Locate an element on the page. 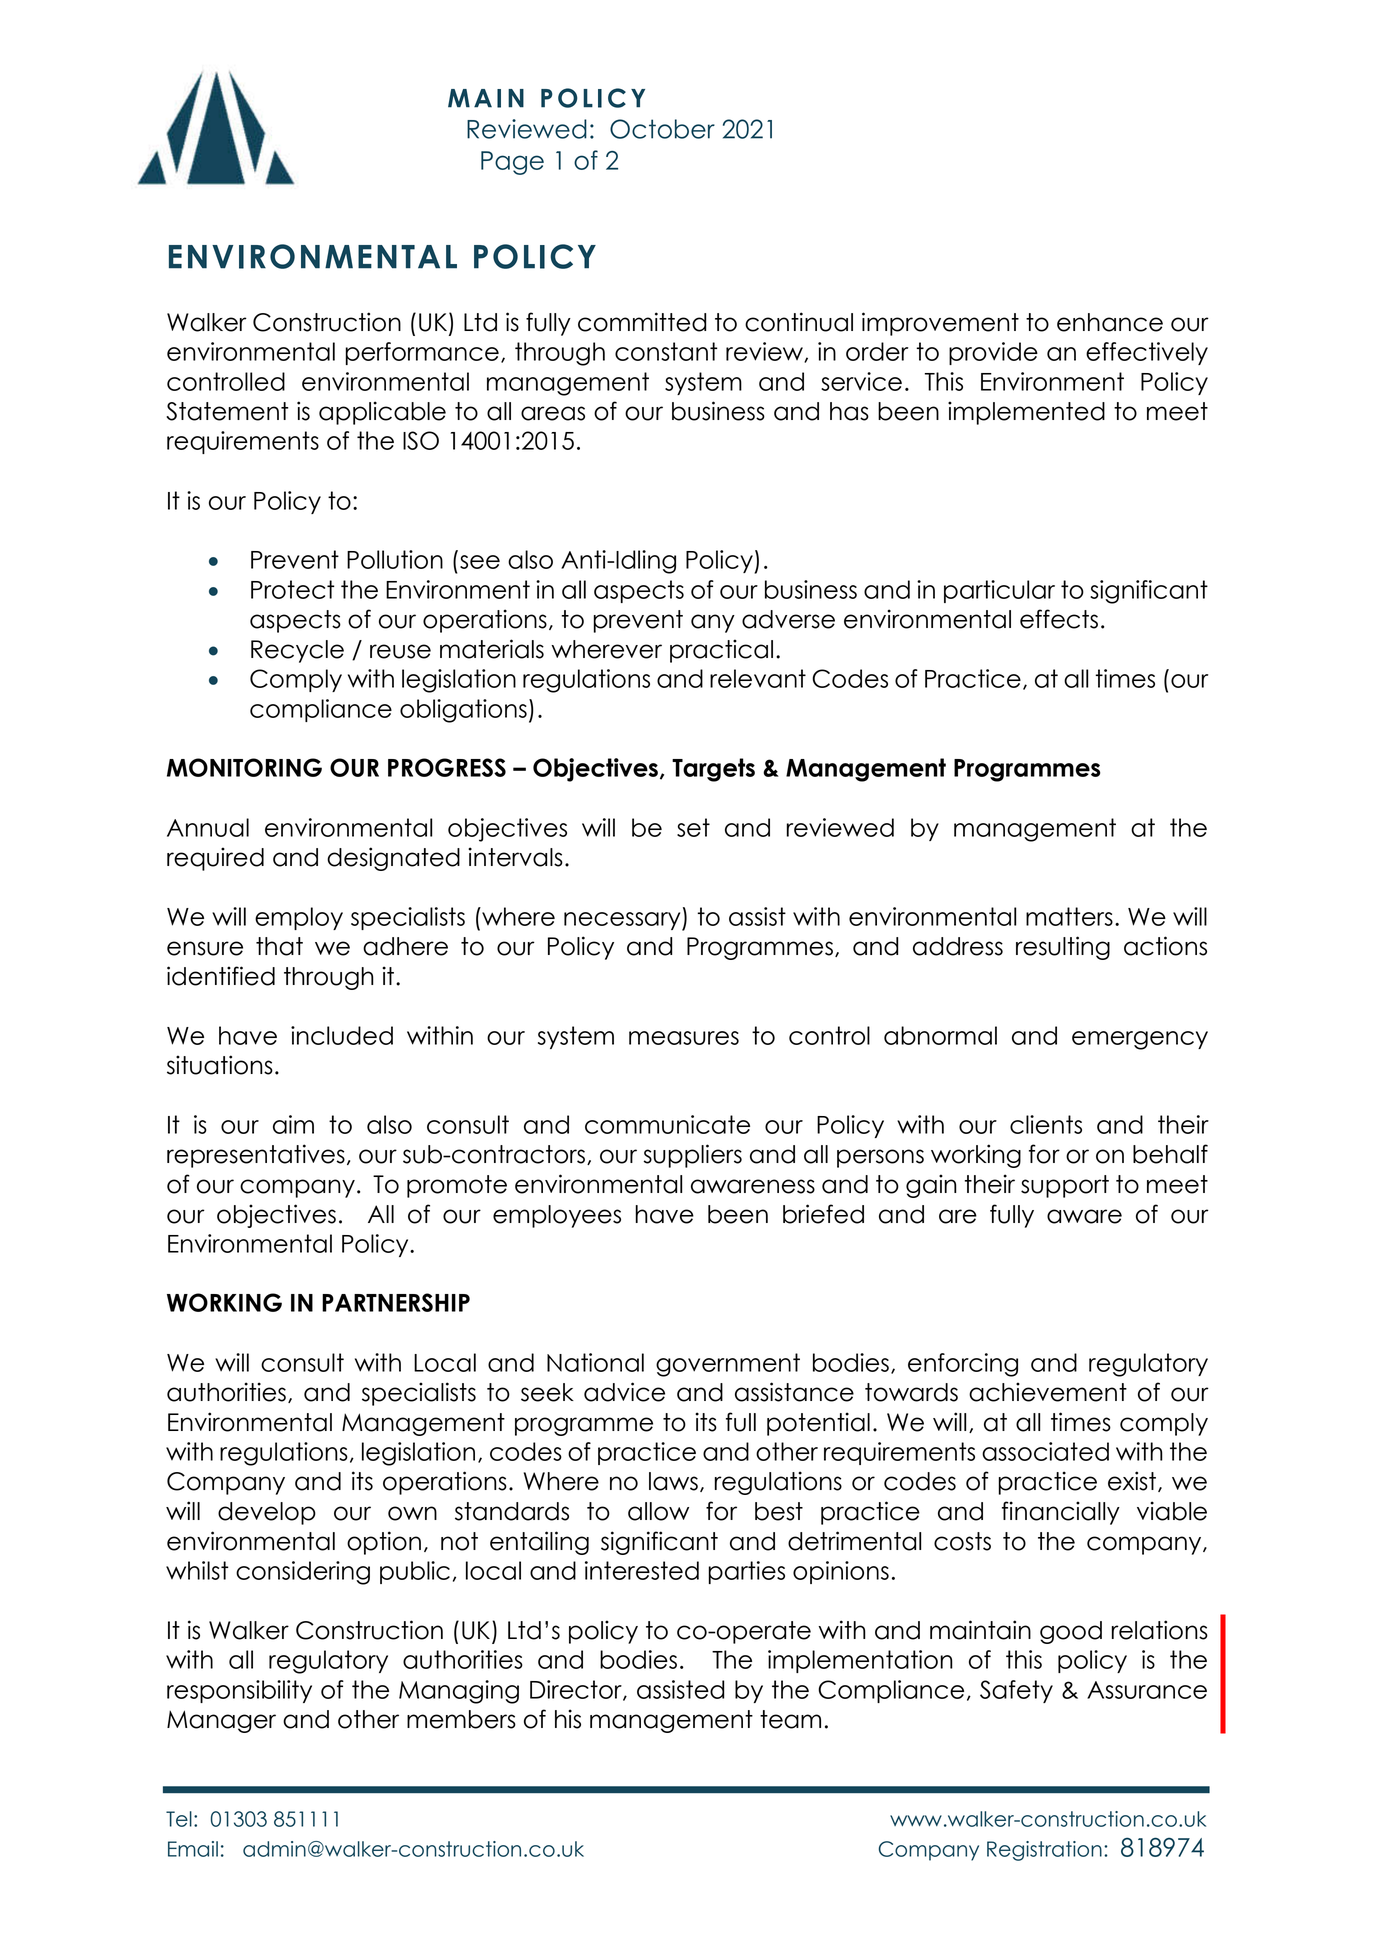 The width and height of the page is (1374, 1944). Page is located at coordinates (512, 163).
